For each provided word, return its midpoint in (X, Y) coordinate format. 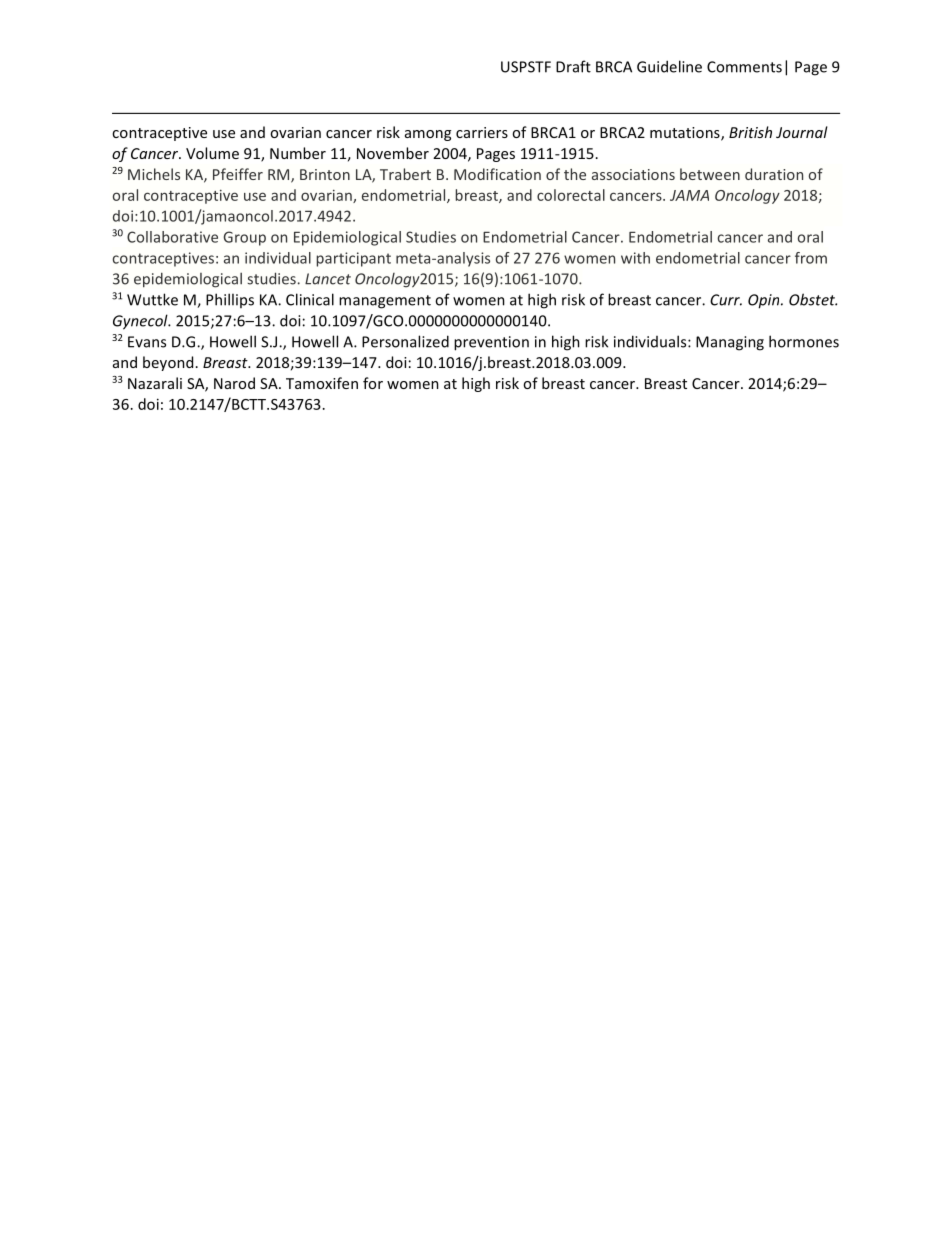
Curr (726, 300)
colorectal (571, 195)
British (750, 132)
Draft (573, 66)
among (428, 135)
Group (245, 238)
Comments (744, 67)
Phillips (230, 300)
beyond (168, 363)
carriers (482, 132)
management (385, 302)
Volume (212, 153)
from (811, 258)
